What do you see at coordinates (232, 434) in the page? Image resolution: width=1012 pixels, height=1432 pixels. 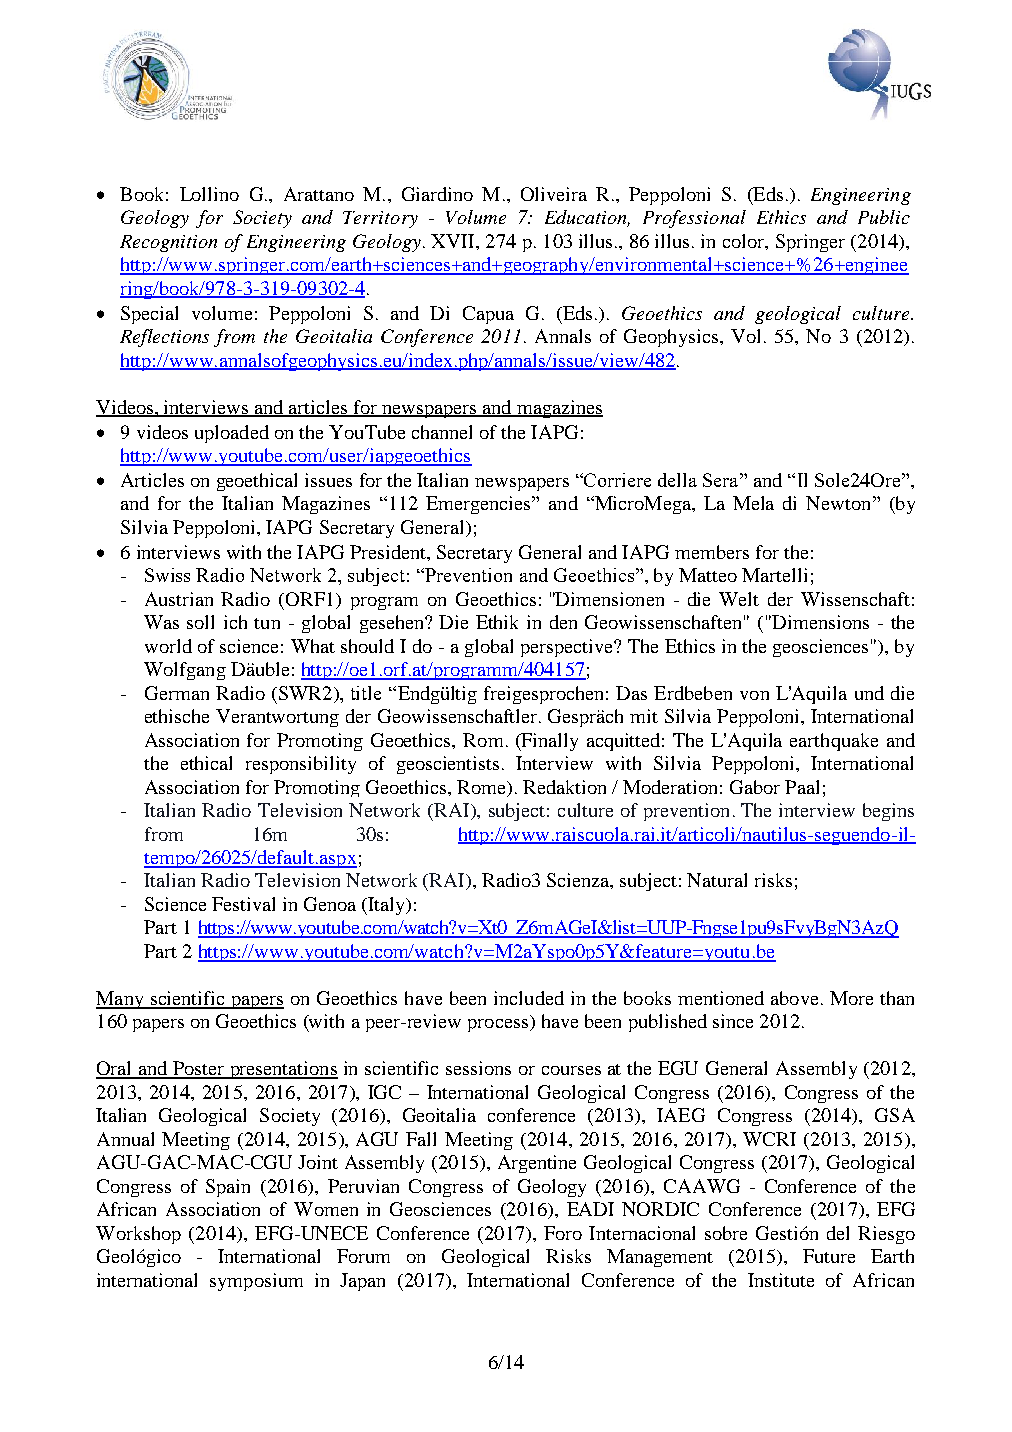 I see `uploaded` at bounding box center [232, 434].
